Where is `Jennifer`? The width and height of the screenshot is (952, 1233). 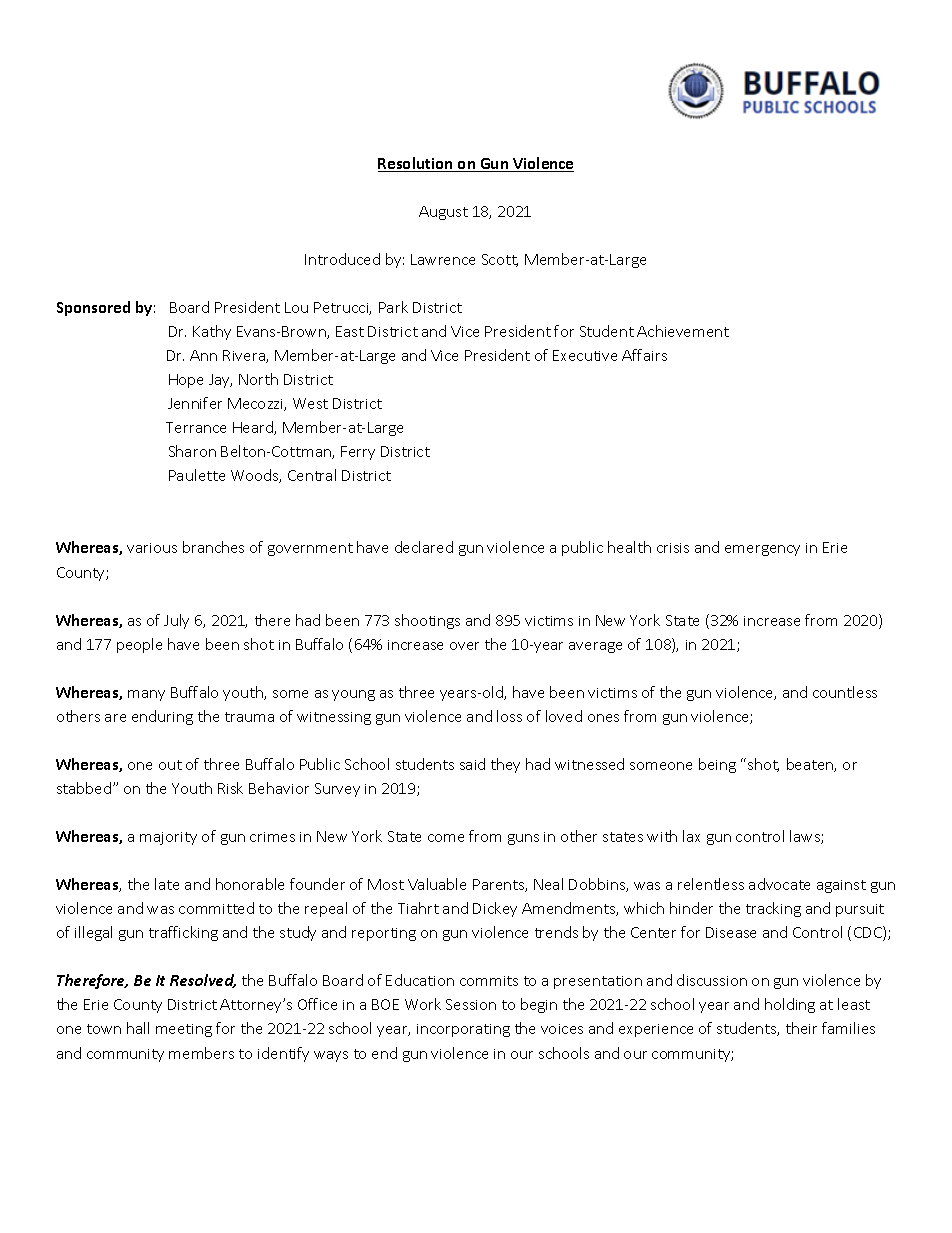
Jennifer is located at coordinates (195, 403).
